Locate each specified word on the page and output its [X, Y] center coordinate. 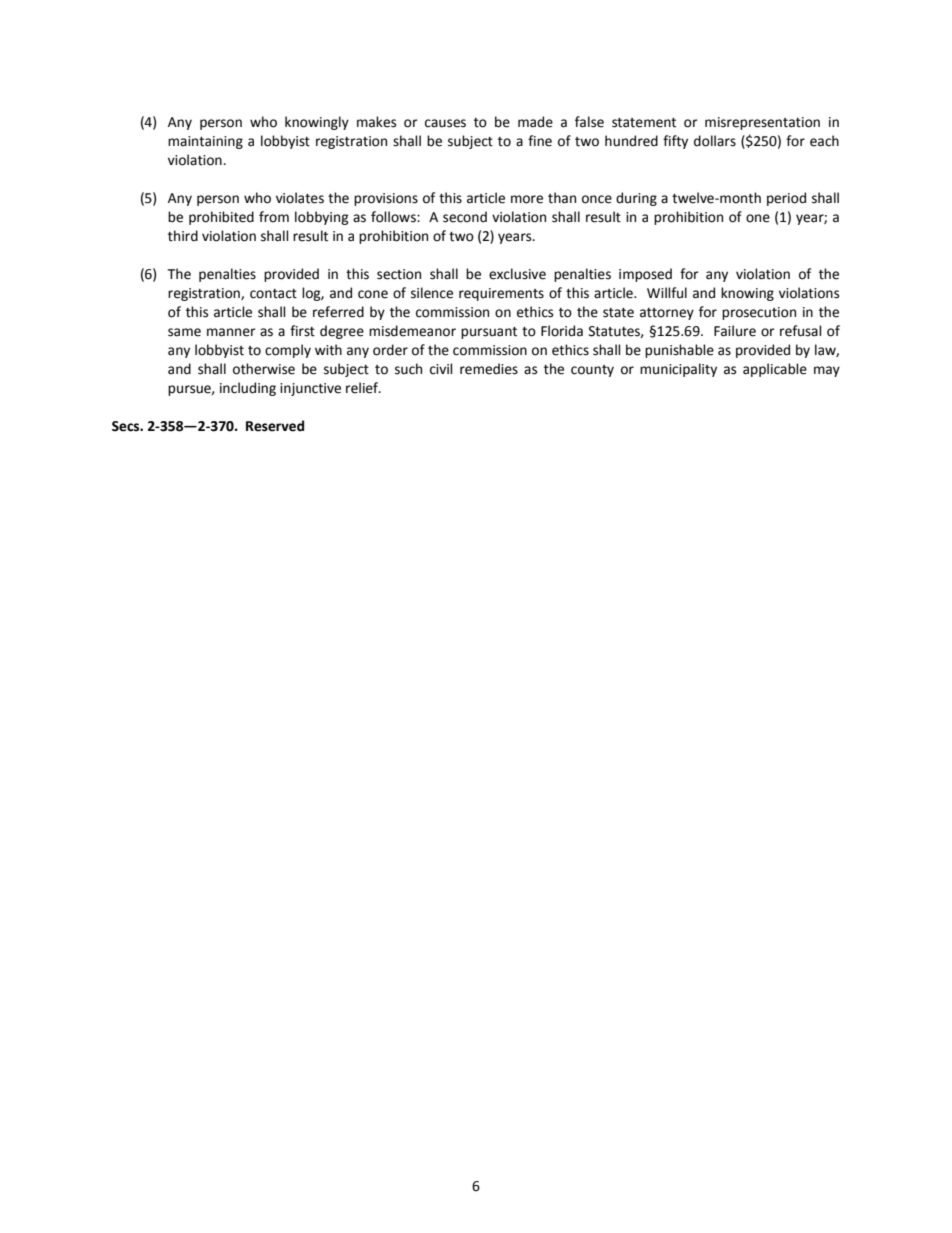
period [786, 199]
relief [363, 388]
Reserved [275, 426]
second [465, 217]
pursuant [489, 333]
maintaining [205, 142]
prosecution [759, 313]
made [535, 122]
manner [231, 332]
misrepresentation [762, 123]
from [274, 217]
